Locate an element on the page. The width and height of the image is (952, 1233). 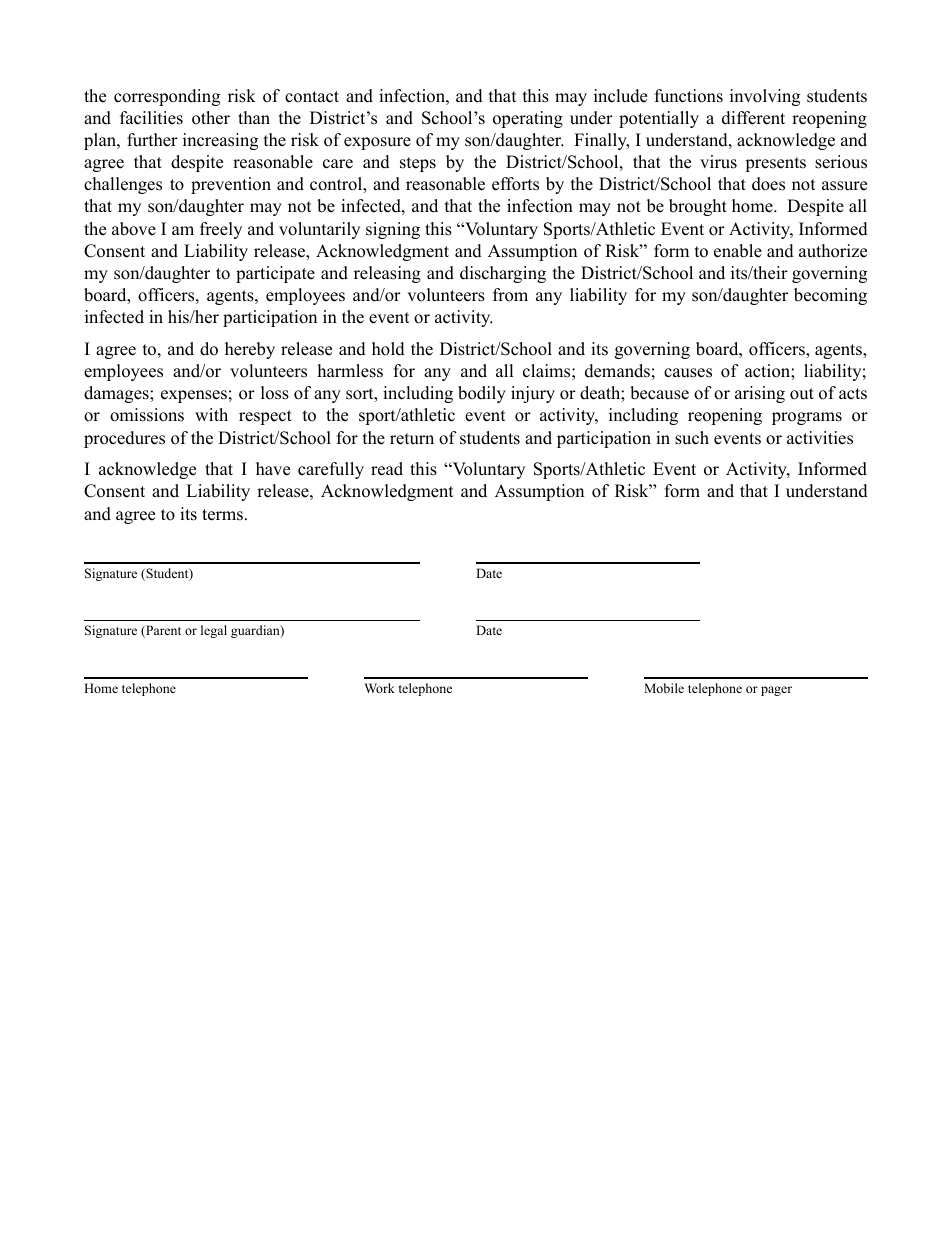
becoming is located at coordinates (830, 296).
